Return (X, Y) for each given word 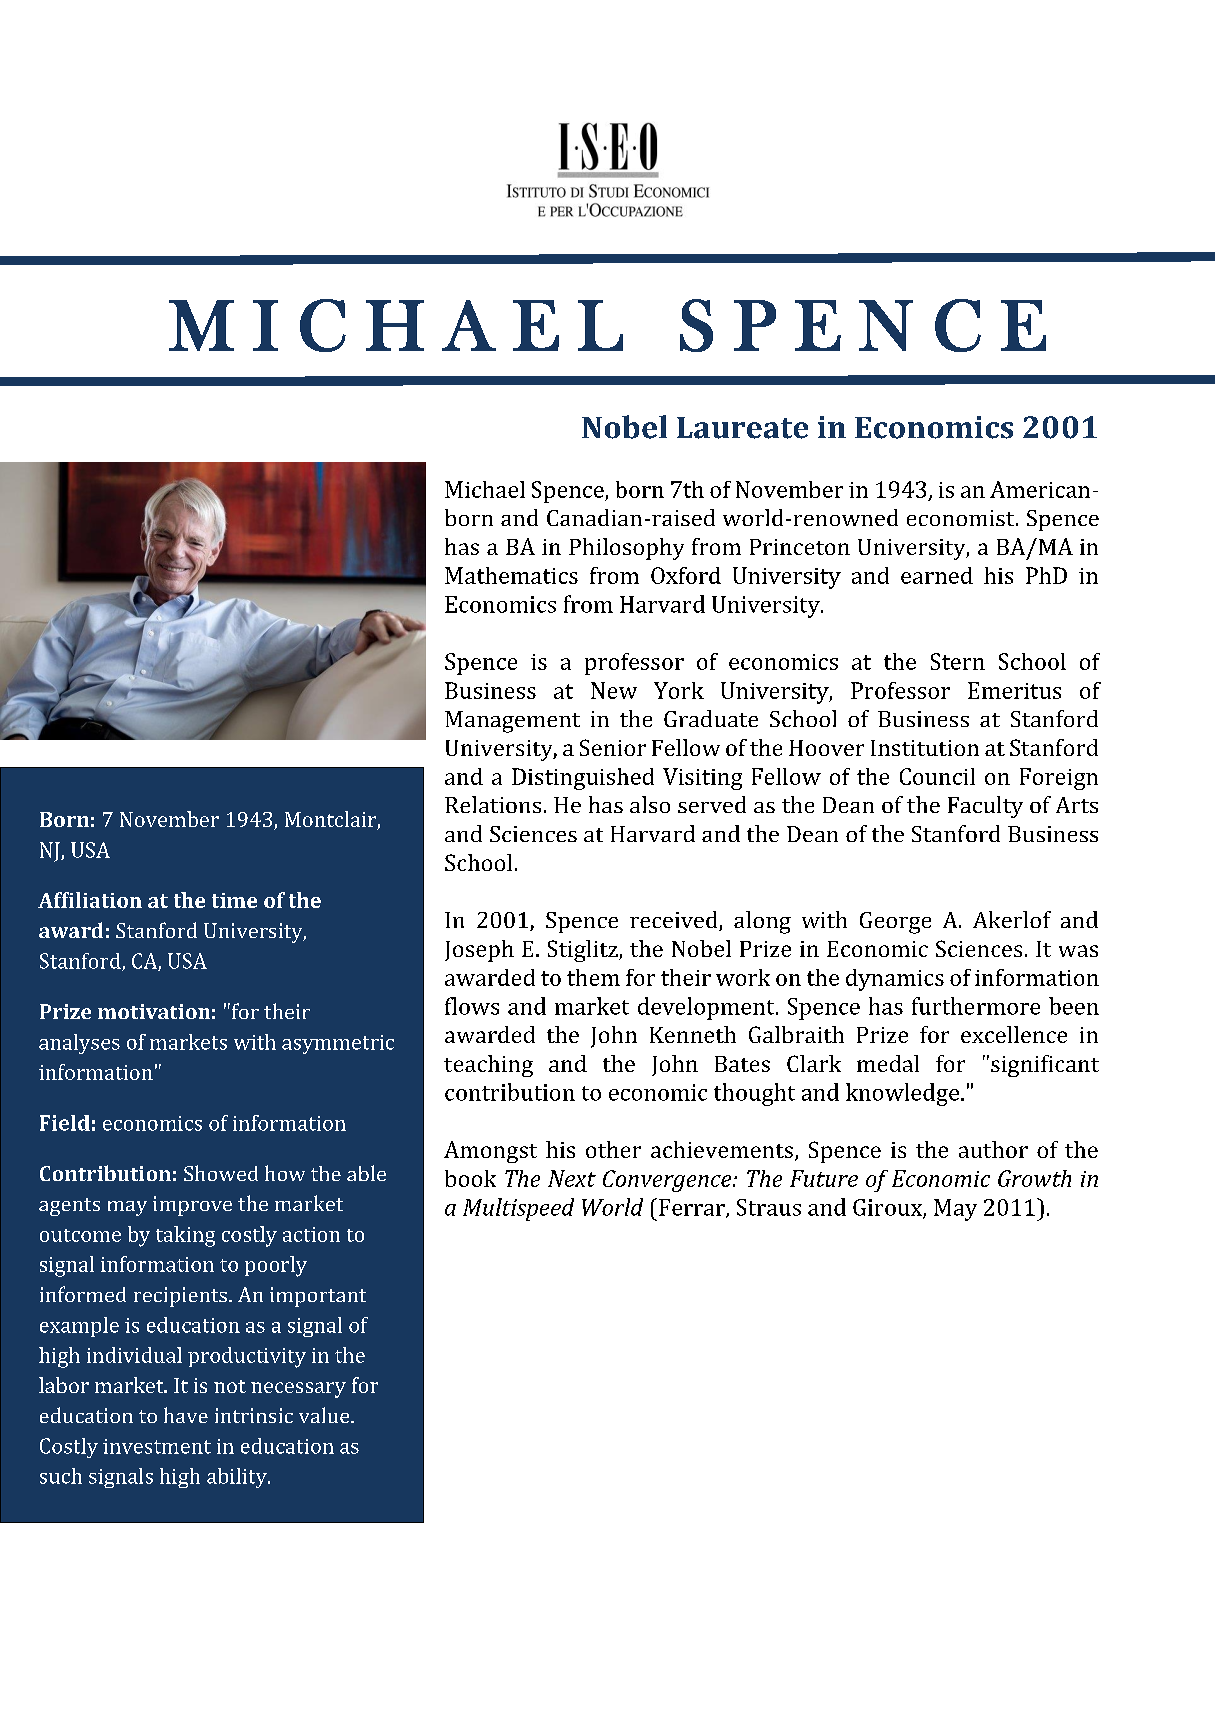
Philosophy (626, 549)
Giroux (888, 1208)
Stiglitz (584, 951)
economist (962, 518)
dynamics (895, 980)
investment (157, 1446)
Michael (485, 489)
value (325, 1415)
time (234, 900)
